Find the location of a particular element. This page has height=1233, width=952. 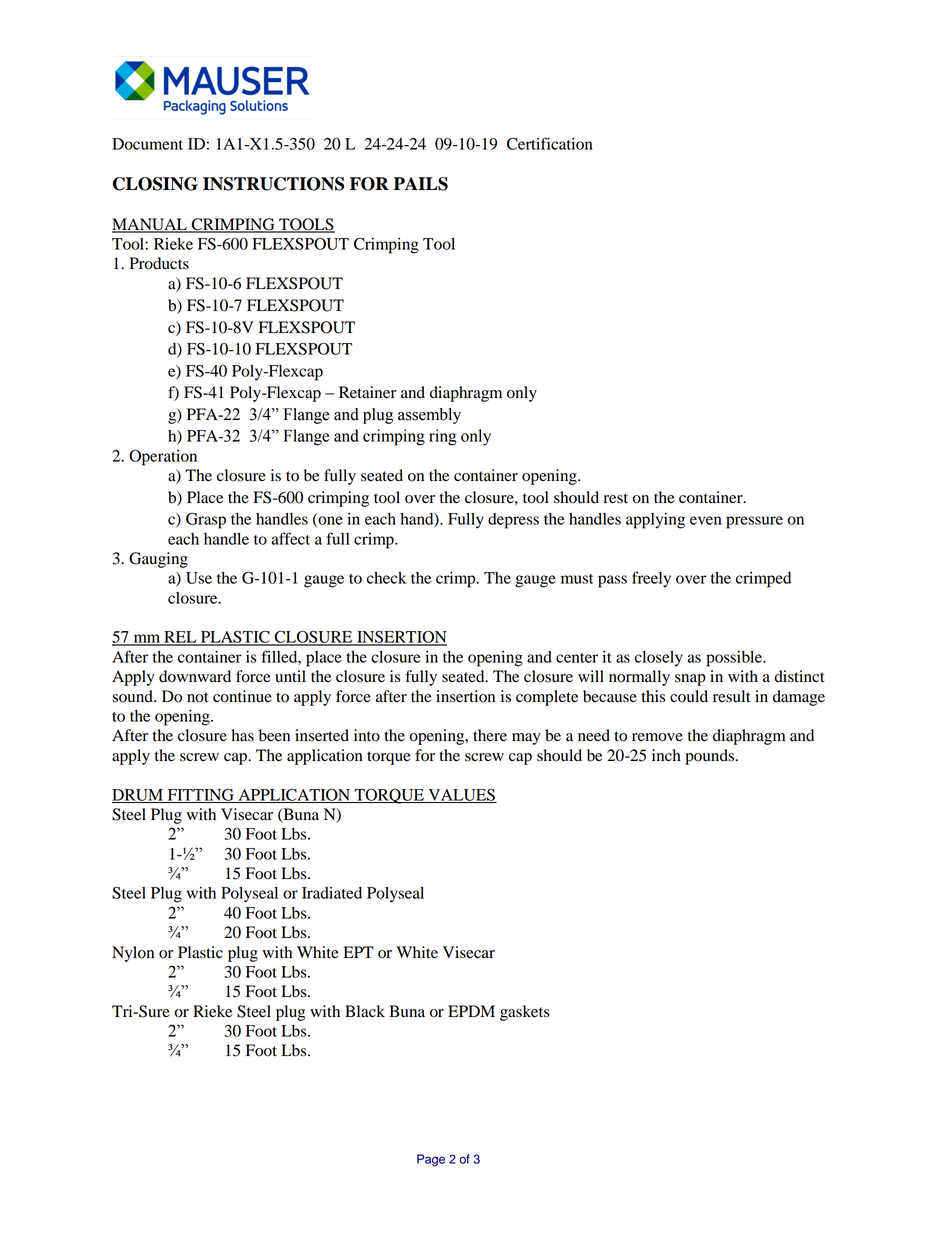

assembly is located at coordinates (429, 416).
